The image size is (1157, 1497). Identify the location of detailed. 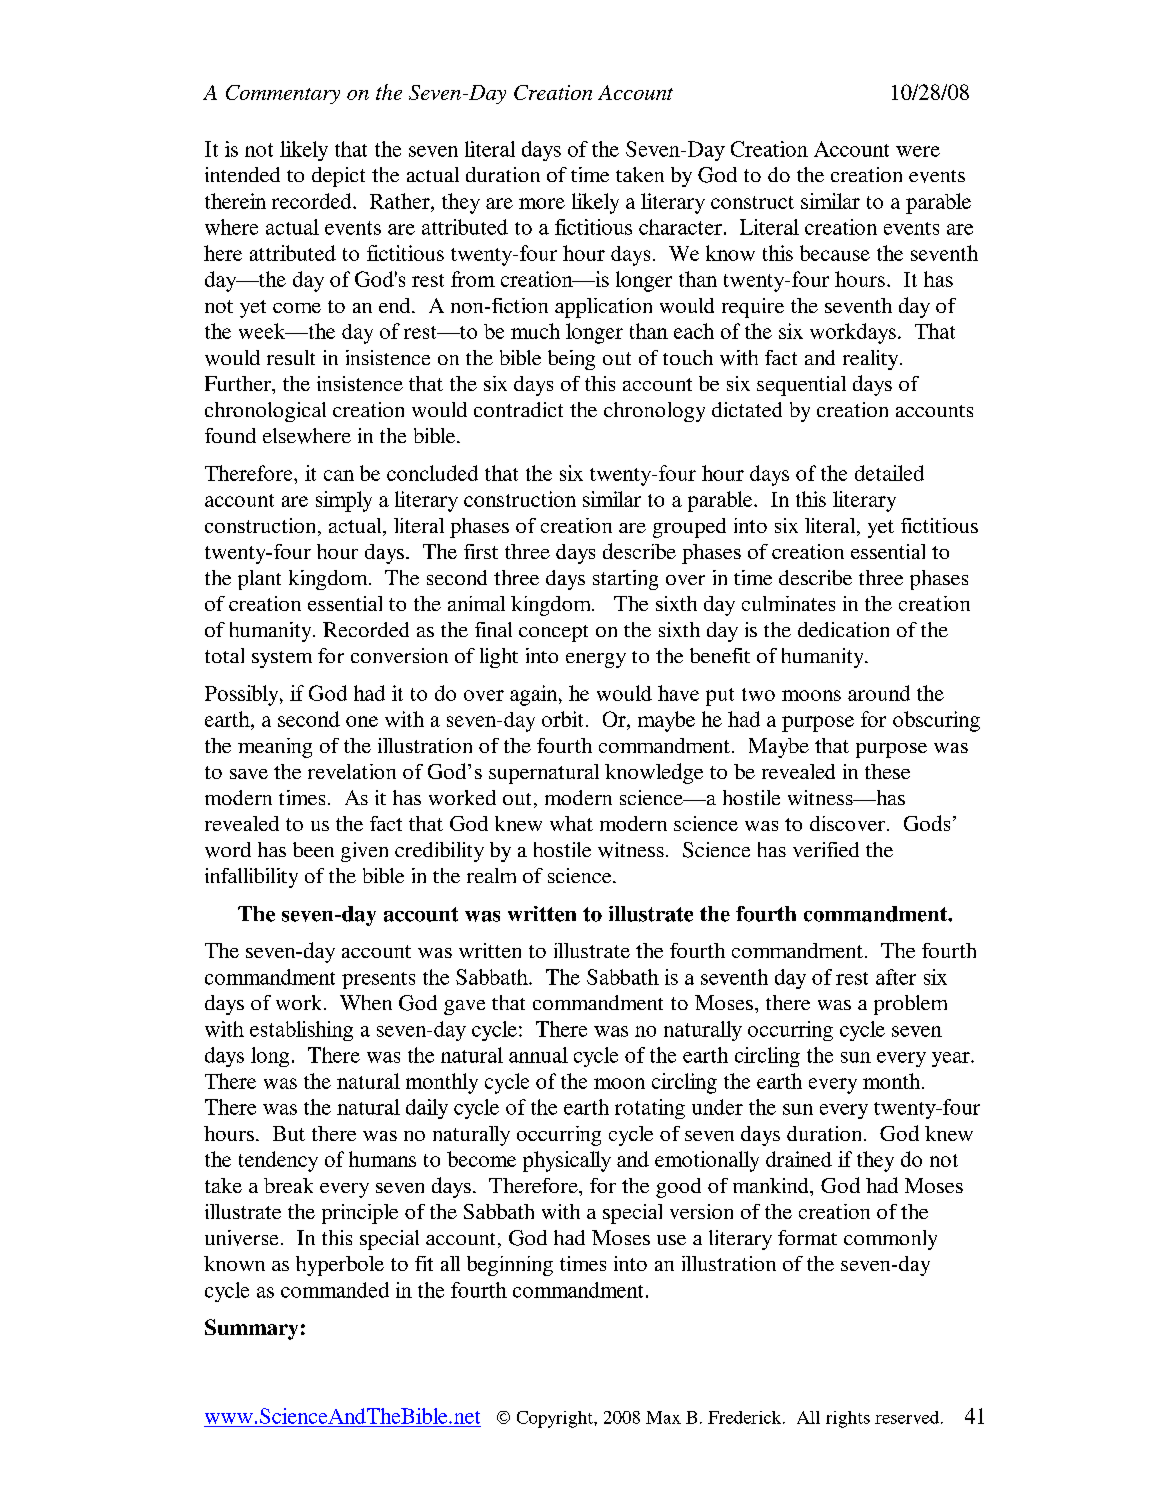
(889, 473).
